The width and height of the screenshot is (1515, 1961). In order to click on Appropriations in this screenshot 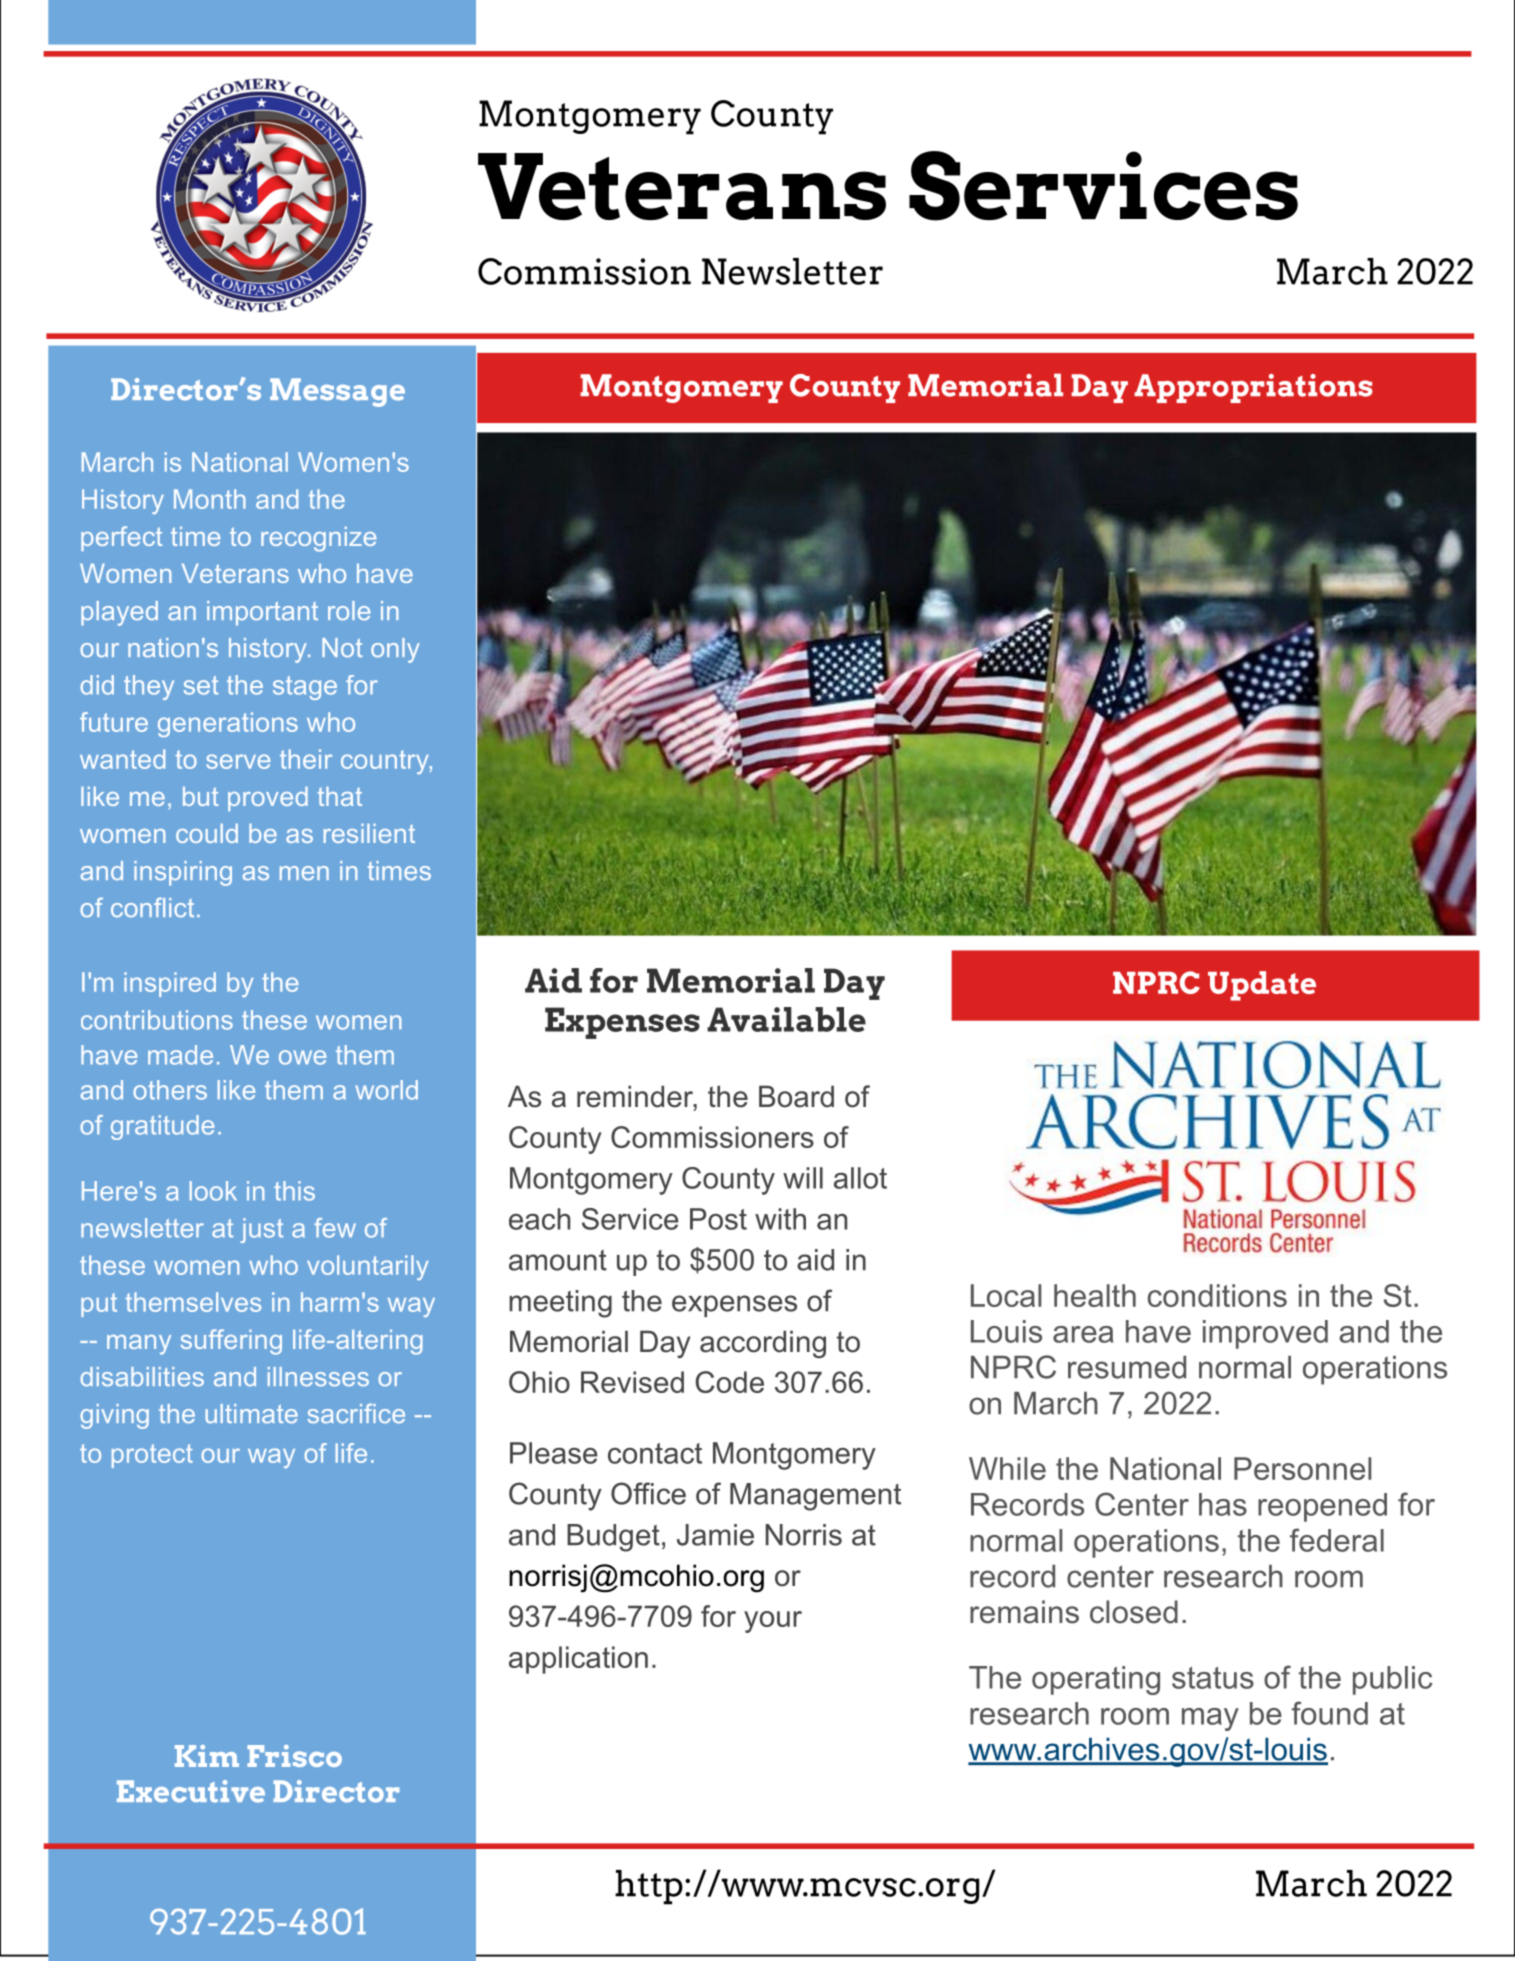, I will do `click(1253, 388)`.
